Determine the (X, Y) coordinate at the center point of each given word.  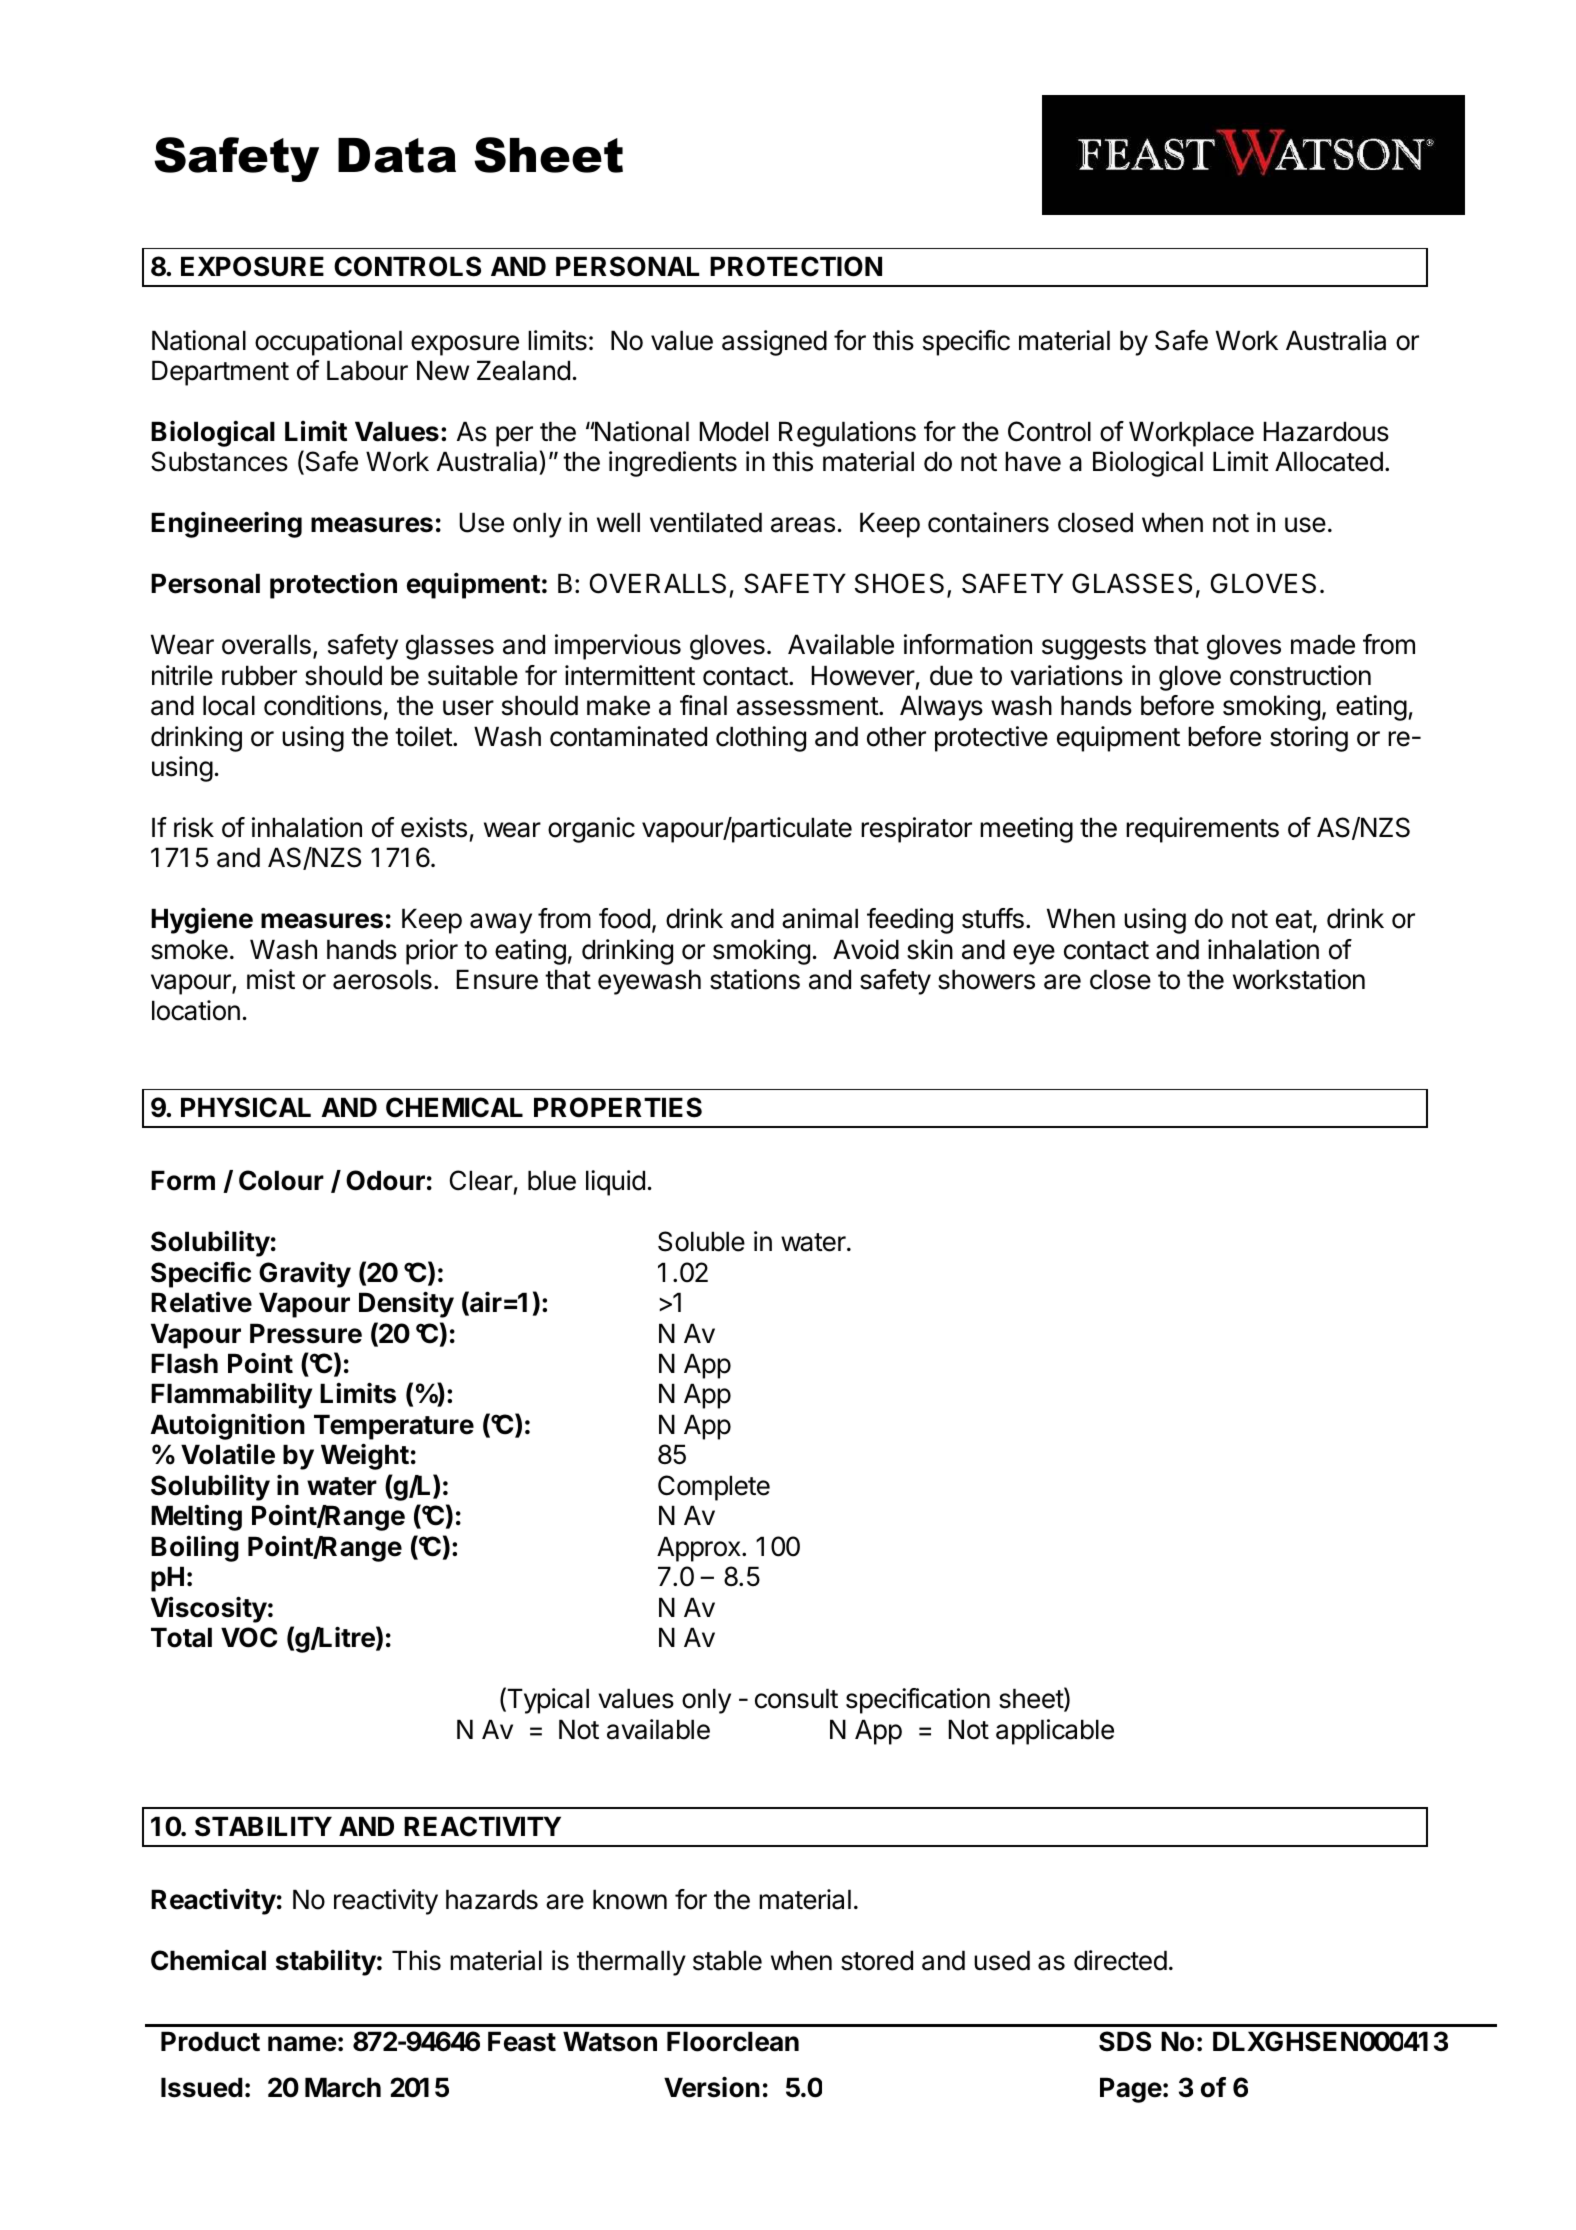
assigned (774, 343)
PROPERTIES (618, 1107)
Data (397, 155)
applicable (1055, 1732)
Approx (700, 1549)
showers (986, 979)
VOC (249, 1637)
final (703, 705)
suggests (1094, 648)
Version (712, 2087)
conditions (323, 705)
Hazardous (1326, 431)
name (302, 2044)
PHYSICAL (246, 1107)
